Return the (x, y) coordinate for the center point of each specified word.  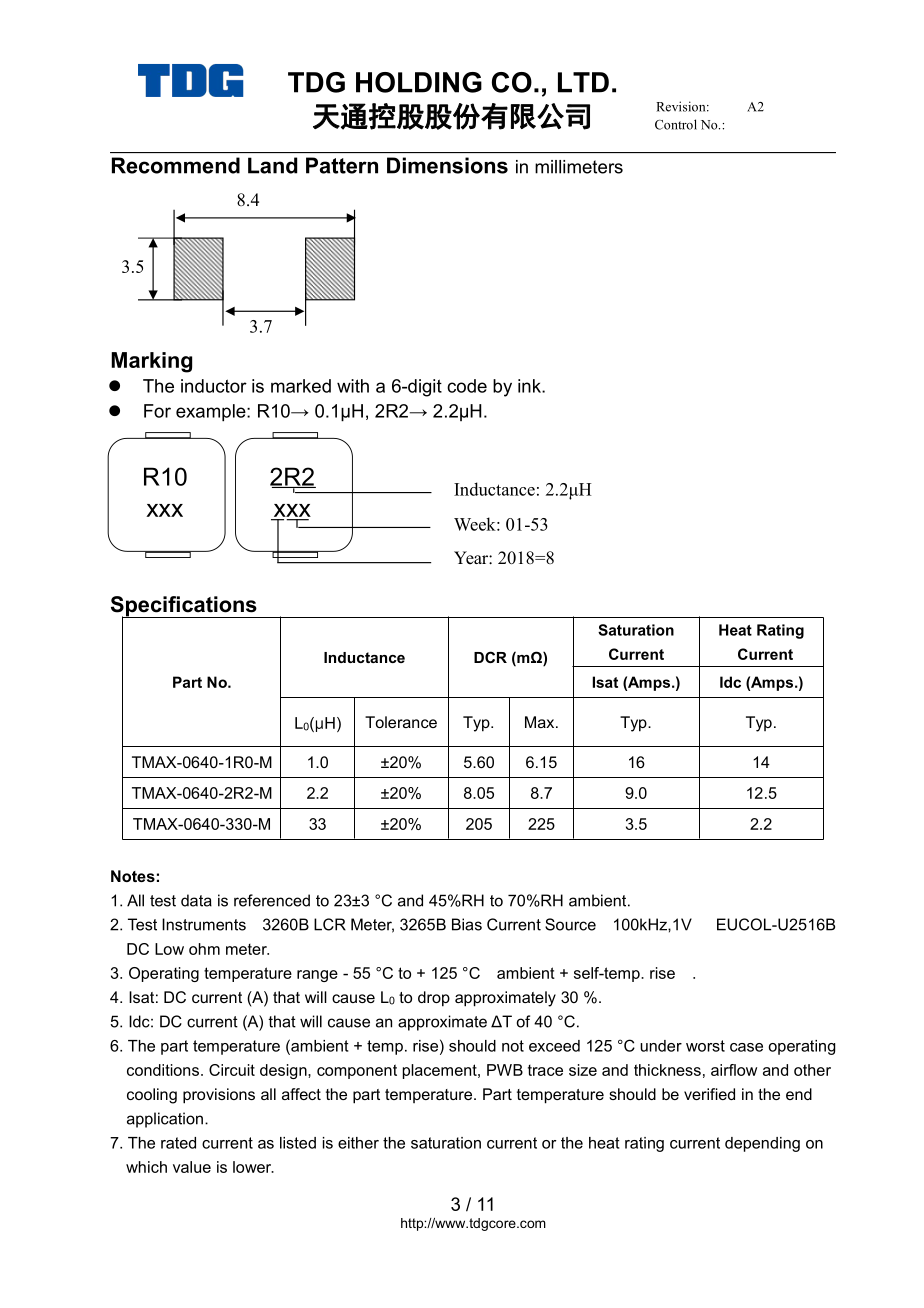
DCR (490, 657)
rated (178, 1143)
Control (676, 124)
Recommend (176, 165)
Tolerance (401, 722)
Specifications (185, 607)
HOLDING (419, 82)
